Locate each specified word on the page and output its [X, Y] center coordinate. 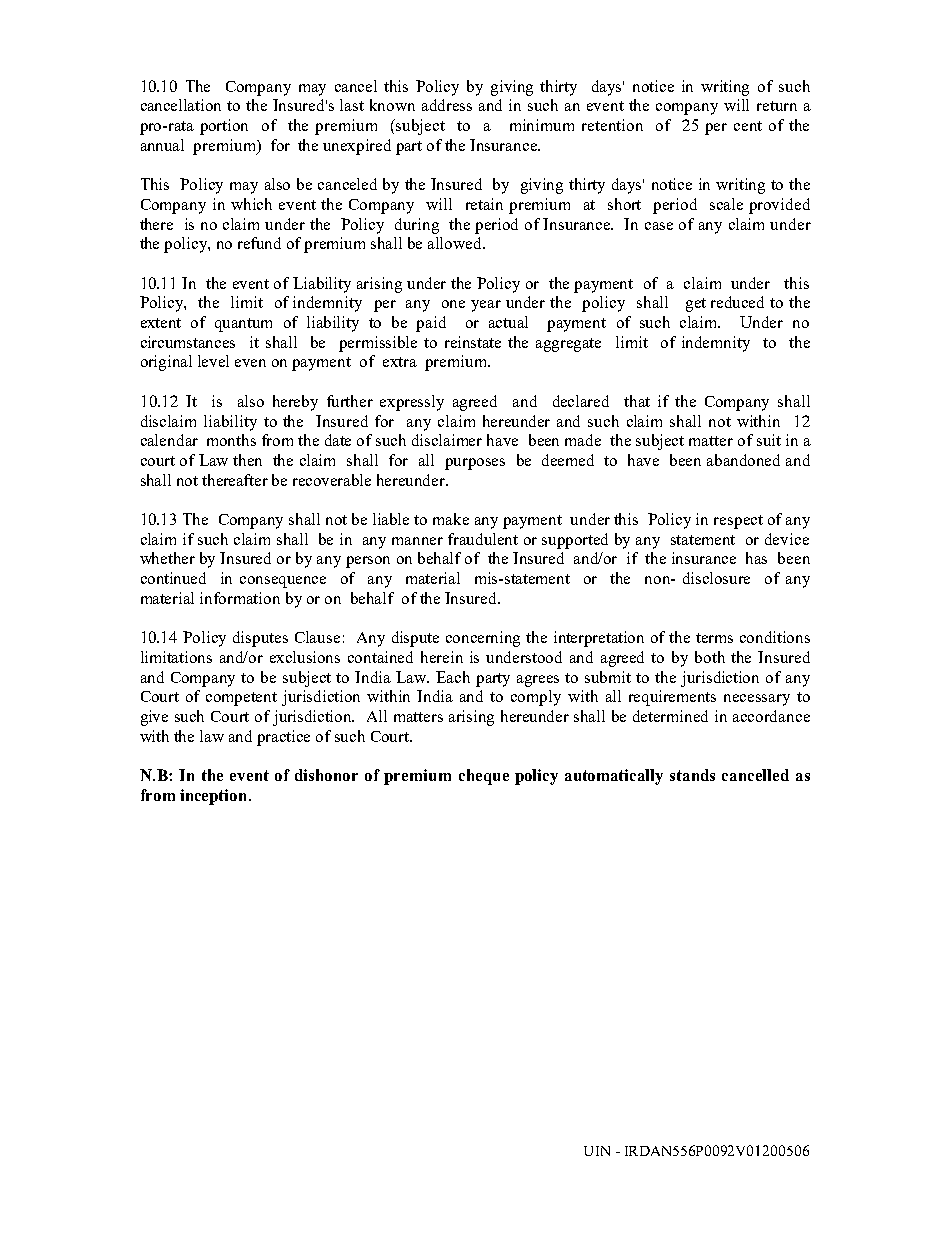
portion [224, 127]
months [231, 440]
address [447, 105]
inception [215, 797]
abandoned [743, 460]
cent [748, 126]
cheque [484, 777]
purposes [475, 464]
